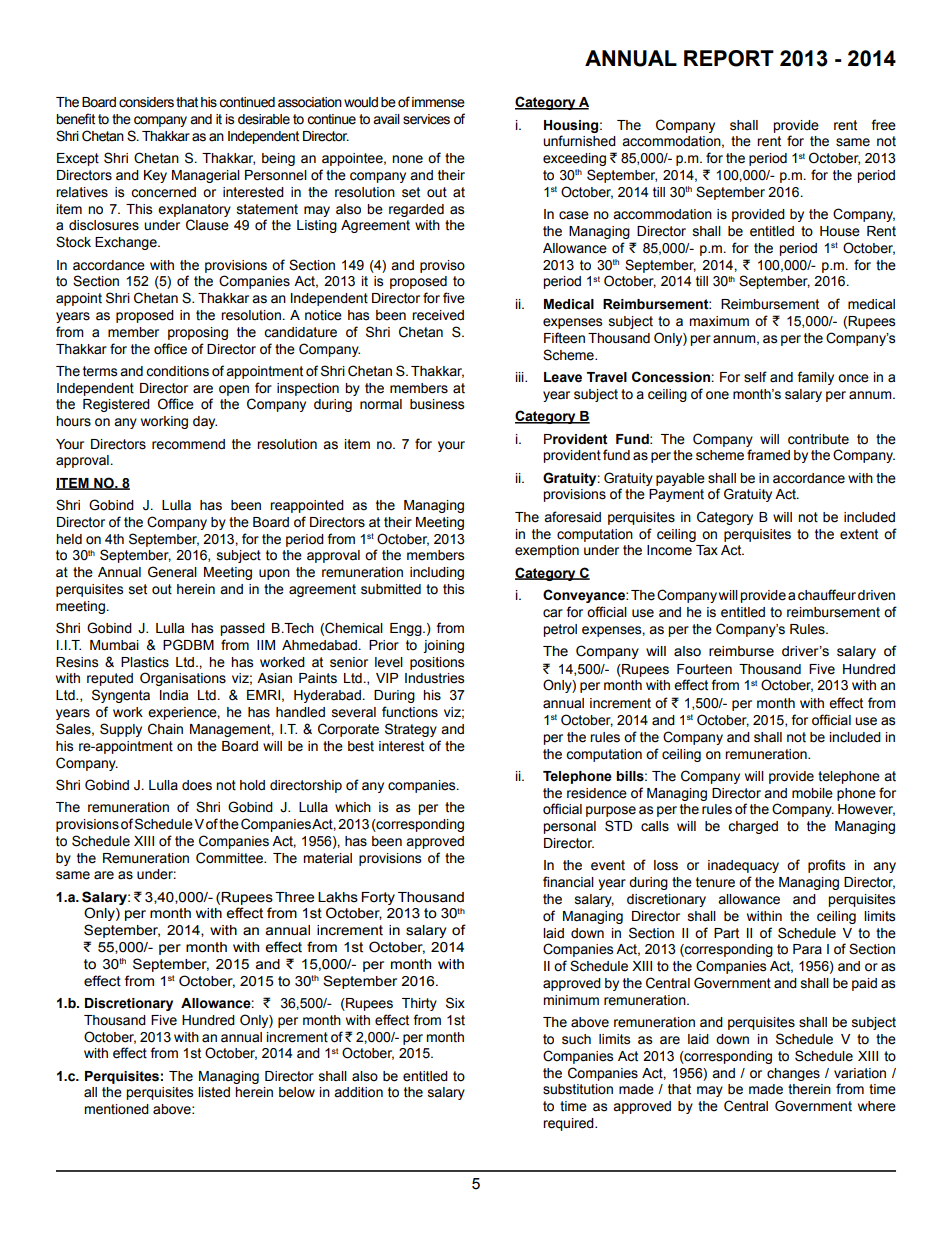 The height and width of the page is (1233, 952). Describe the element at coordinates (231, 858) in the page. I see `Committee` at that location.
